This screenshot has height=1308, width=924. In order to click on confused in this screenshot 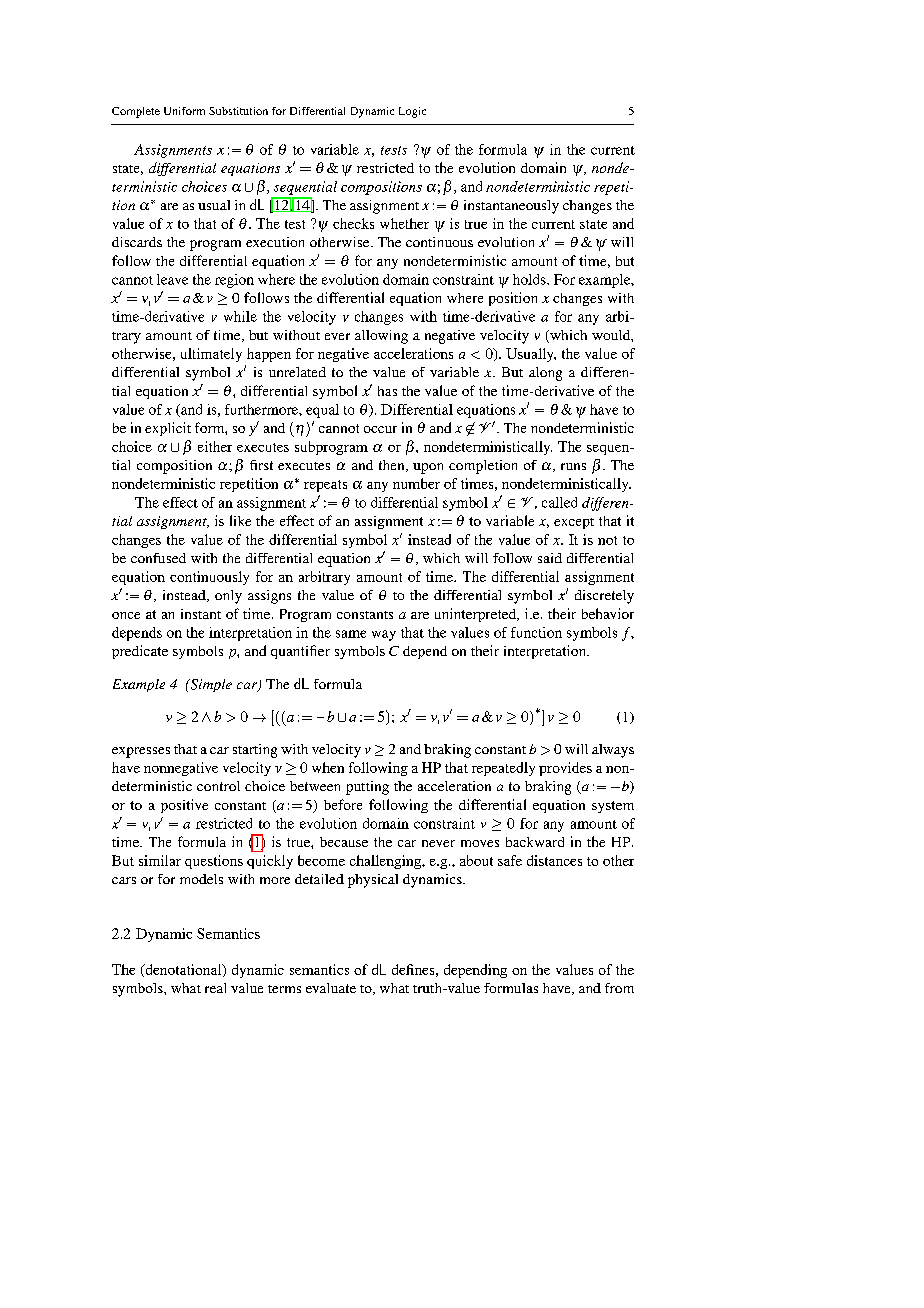, I will do `click(158, 558)`.
